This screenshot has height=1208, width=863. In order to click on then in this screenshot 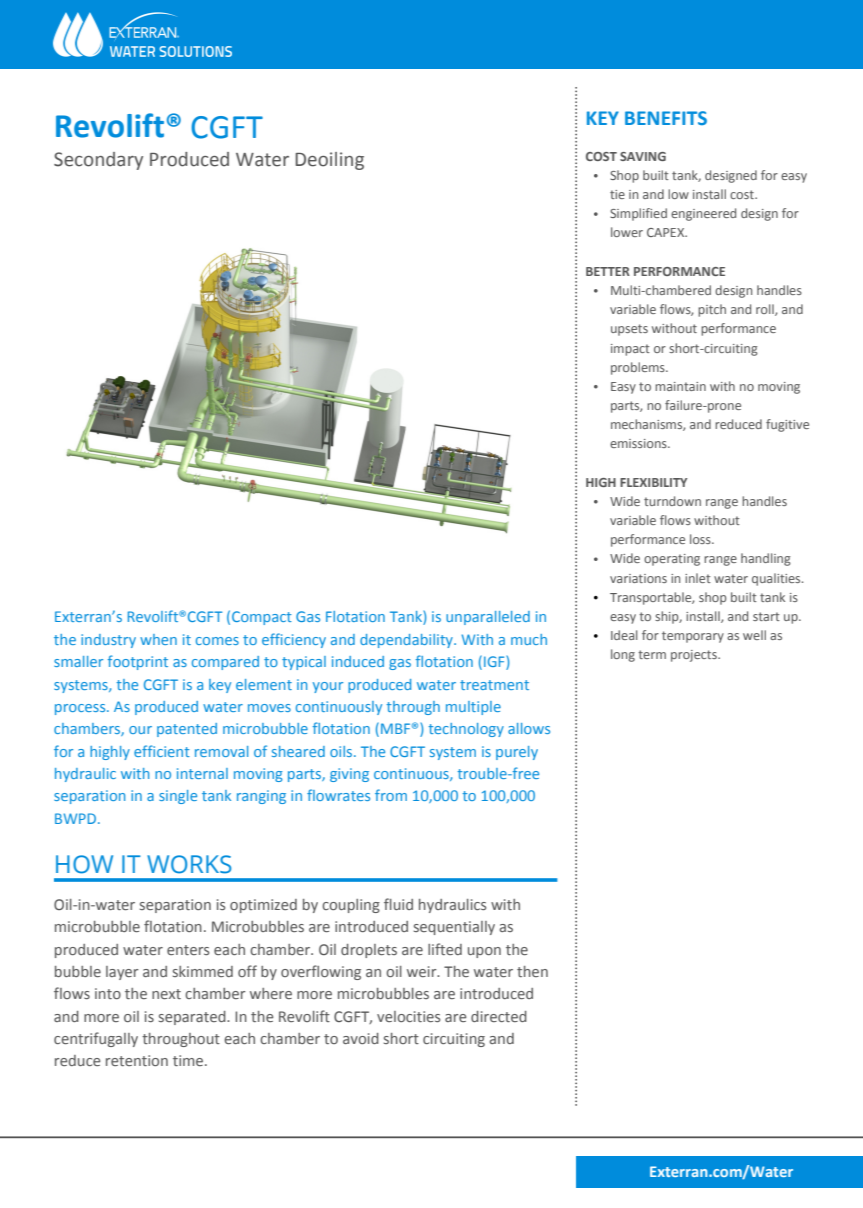, I will do `click(532, 971)`.
